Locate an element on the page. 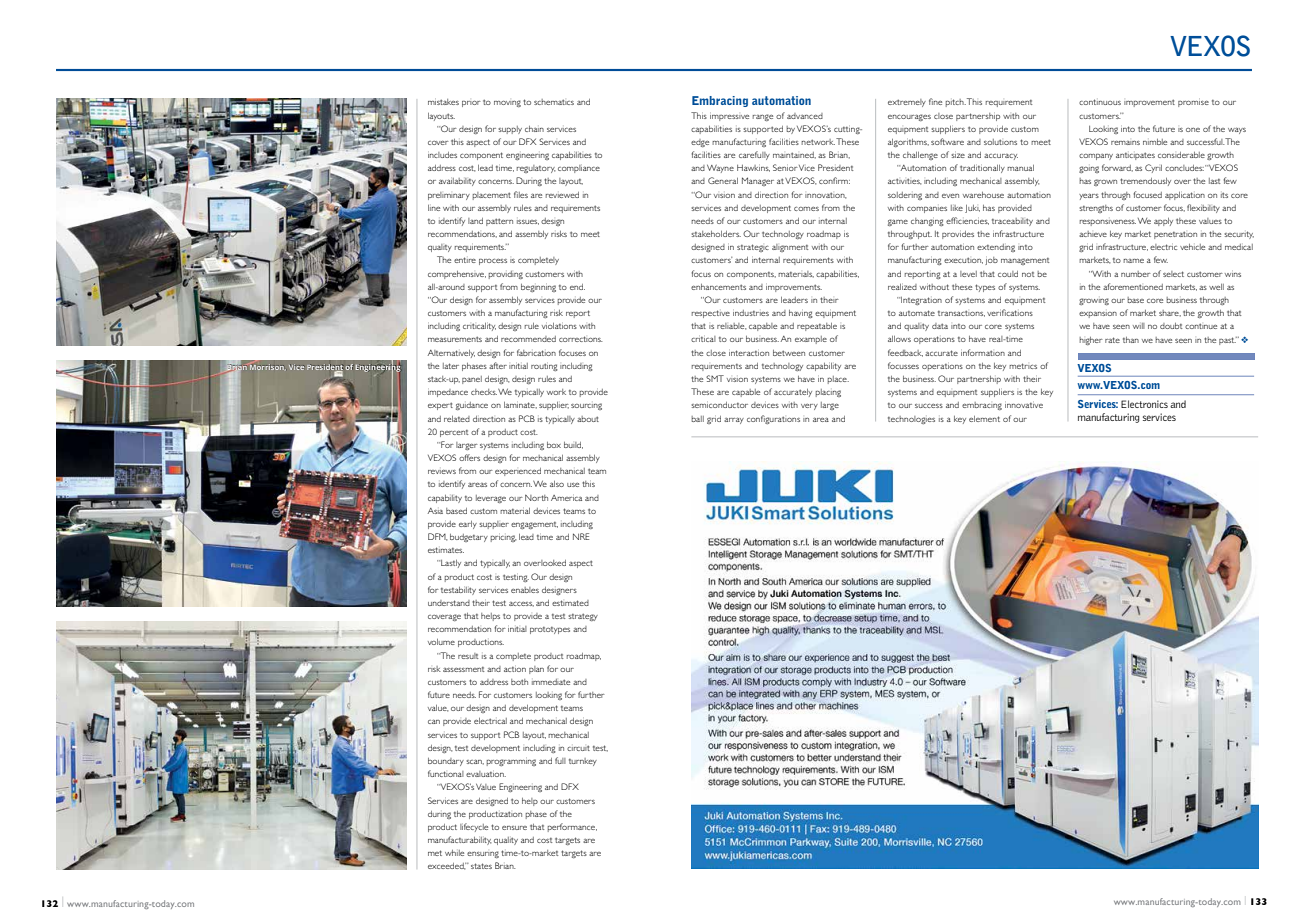 This page has height=924, width=1308. industries is located at coordinates (751, 313).
